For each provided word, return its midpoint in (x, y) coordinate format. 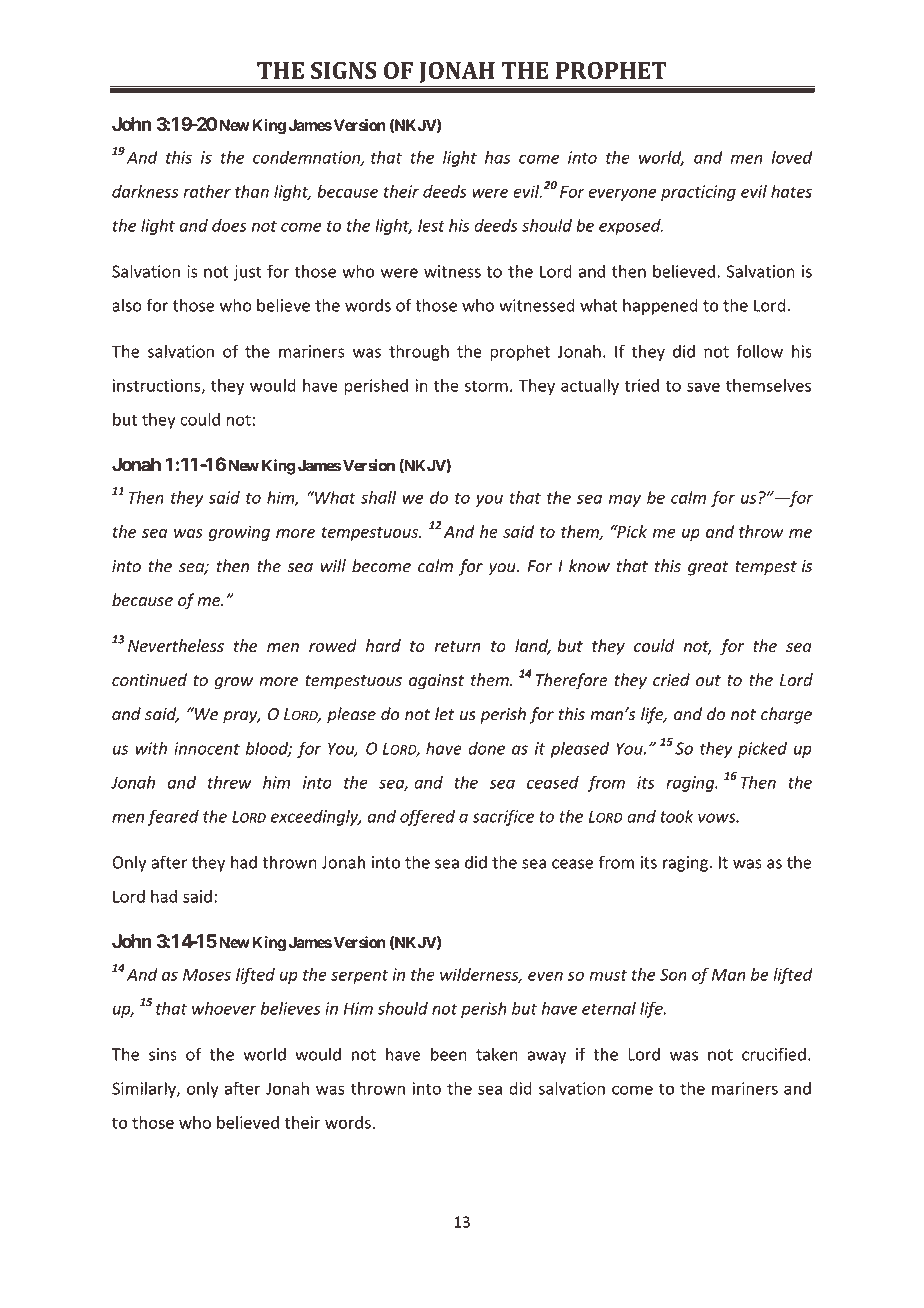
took (676, 816)
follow (759, 351)
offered (427, 817)
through (419, 352)
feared (173, 817)
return (457, 646)
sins (163, 1054)
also (127, 305)
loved (792, 157)
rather (207, 191)
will (333, 565)
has (497, 157)
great (708, 568)
